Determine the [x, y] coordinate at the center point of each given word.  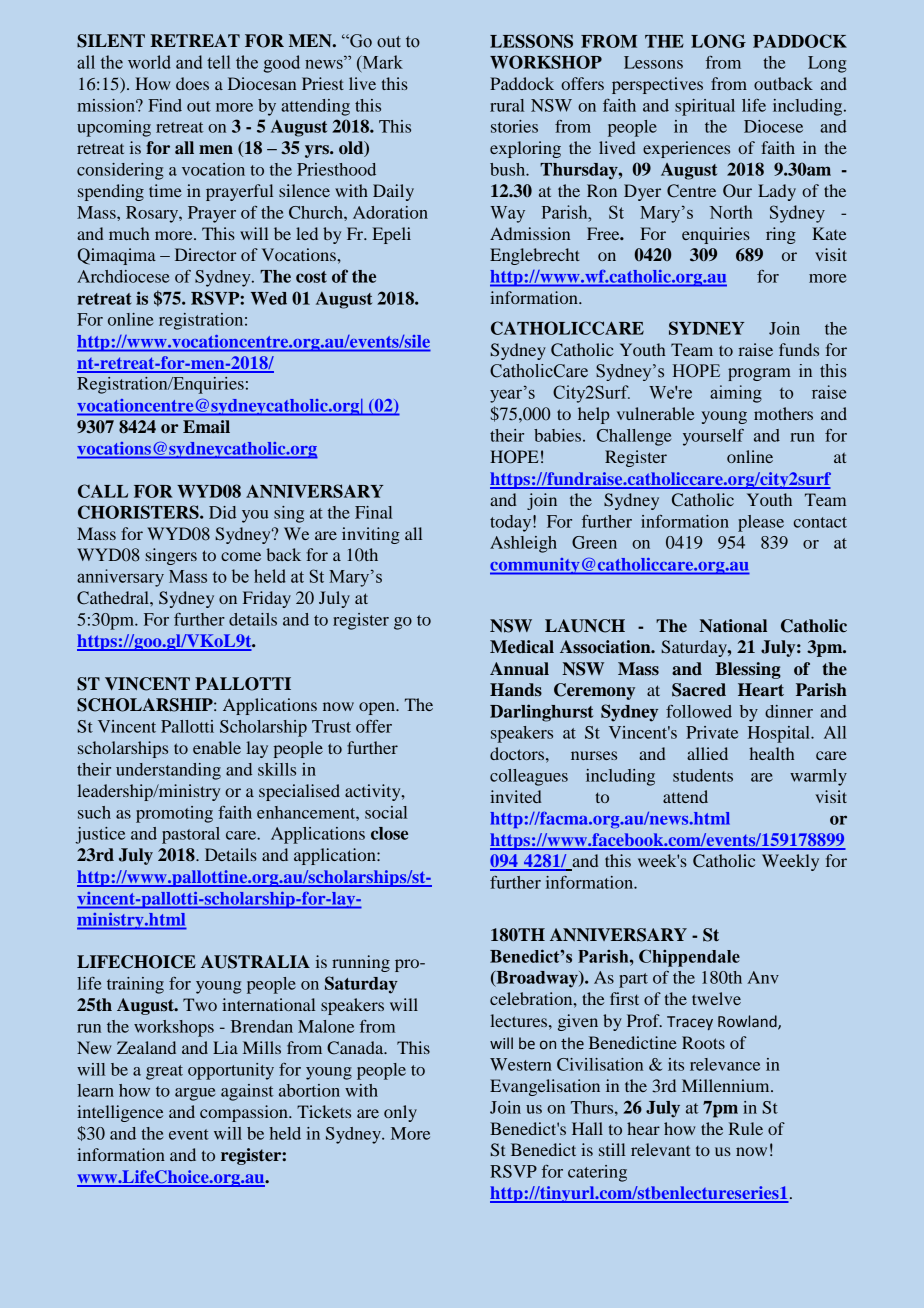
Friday [267, 599]
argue [195, 1094]
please [761, 523]
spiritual [705, 107]
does [192, 83]
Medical [522, 647]
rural [507, 105]
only [400, 1113]
